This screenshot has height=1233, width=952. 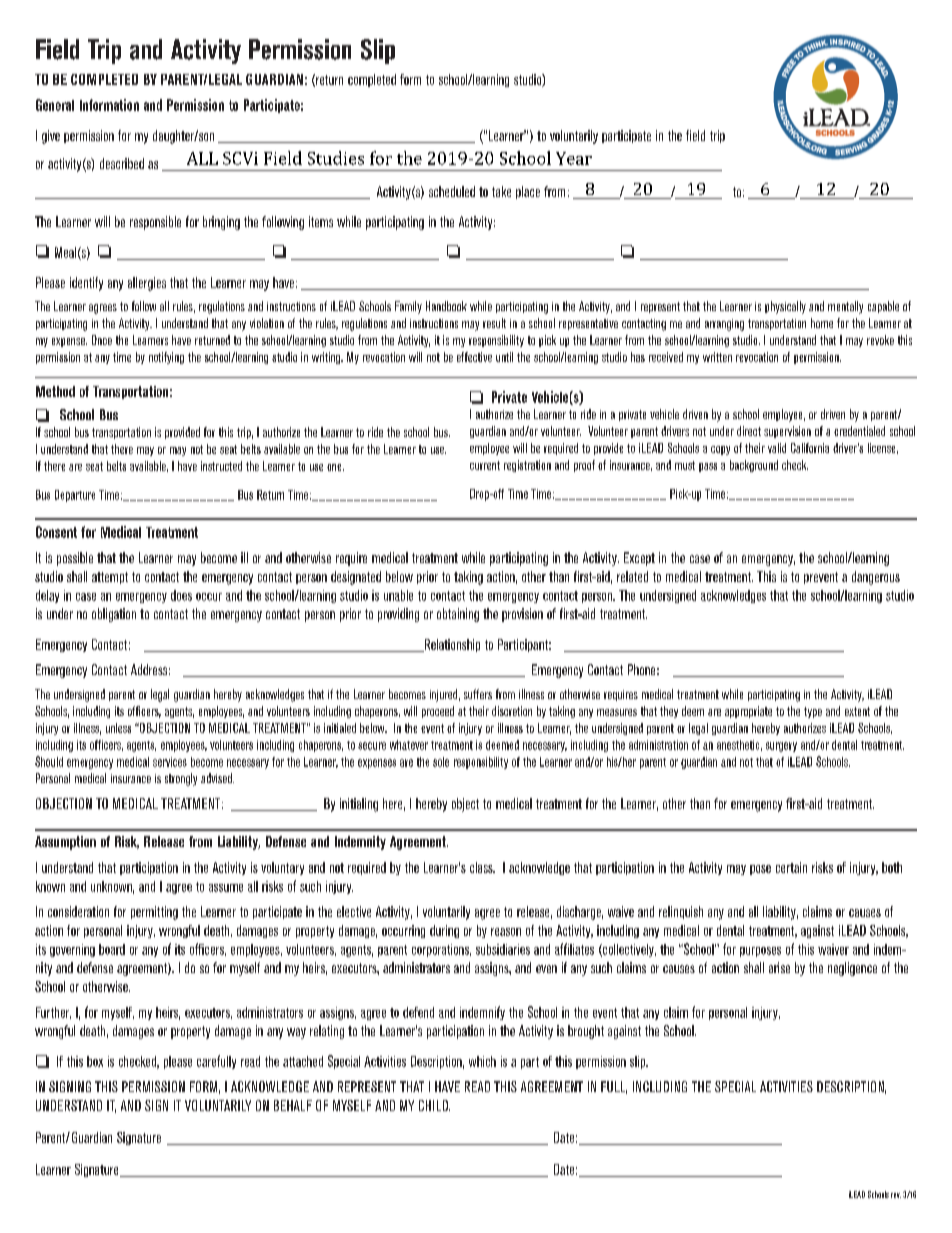 I want to click on written, so click(x=717, y=357).
